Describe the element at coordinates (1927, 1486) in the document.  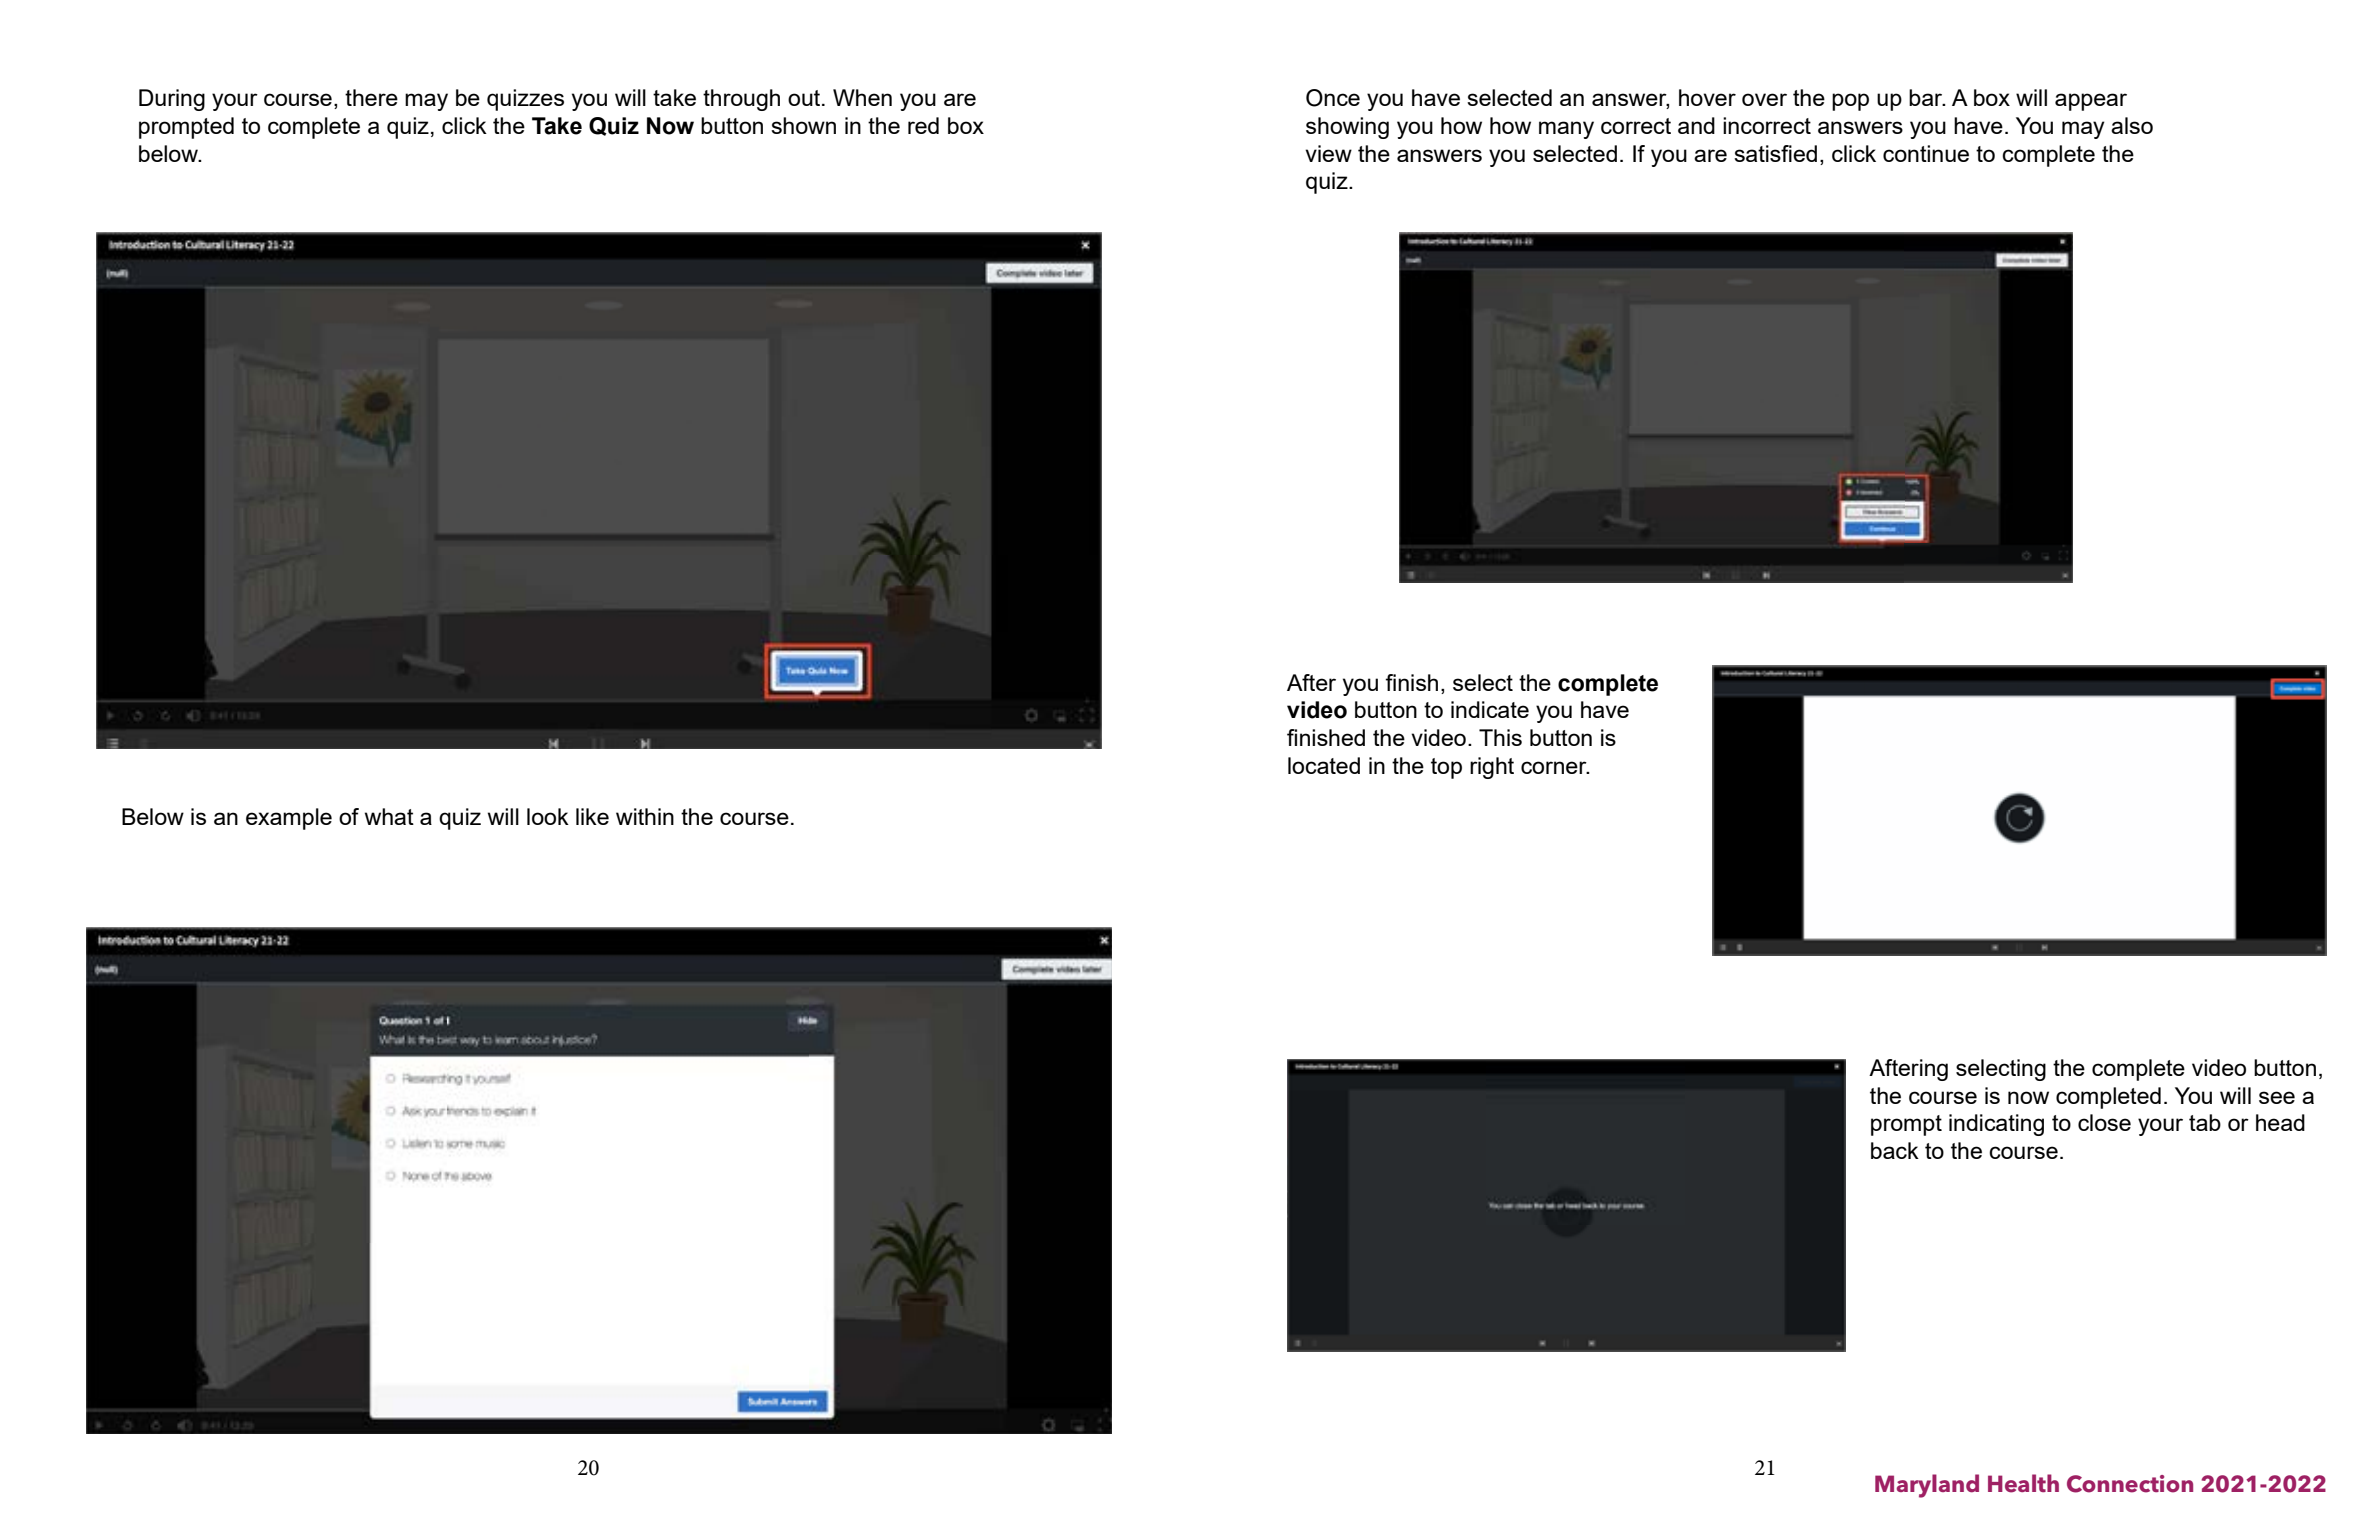
I see `Maryland` at that location.
